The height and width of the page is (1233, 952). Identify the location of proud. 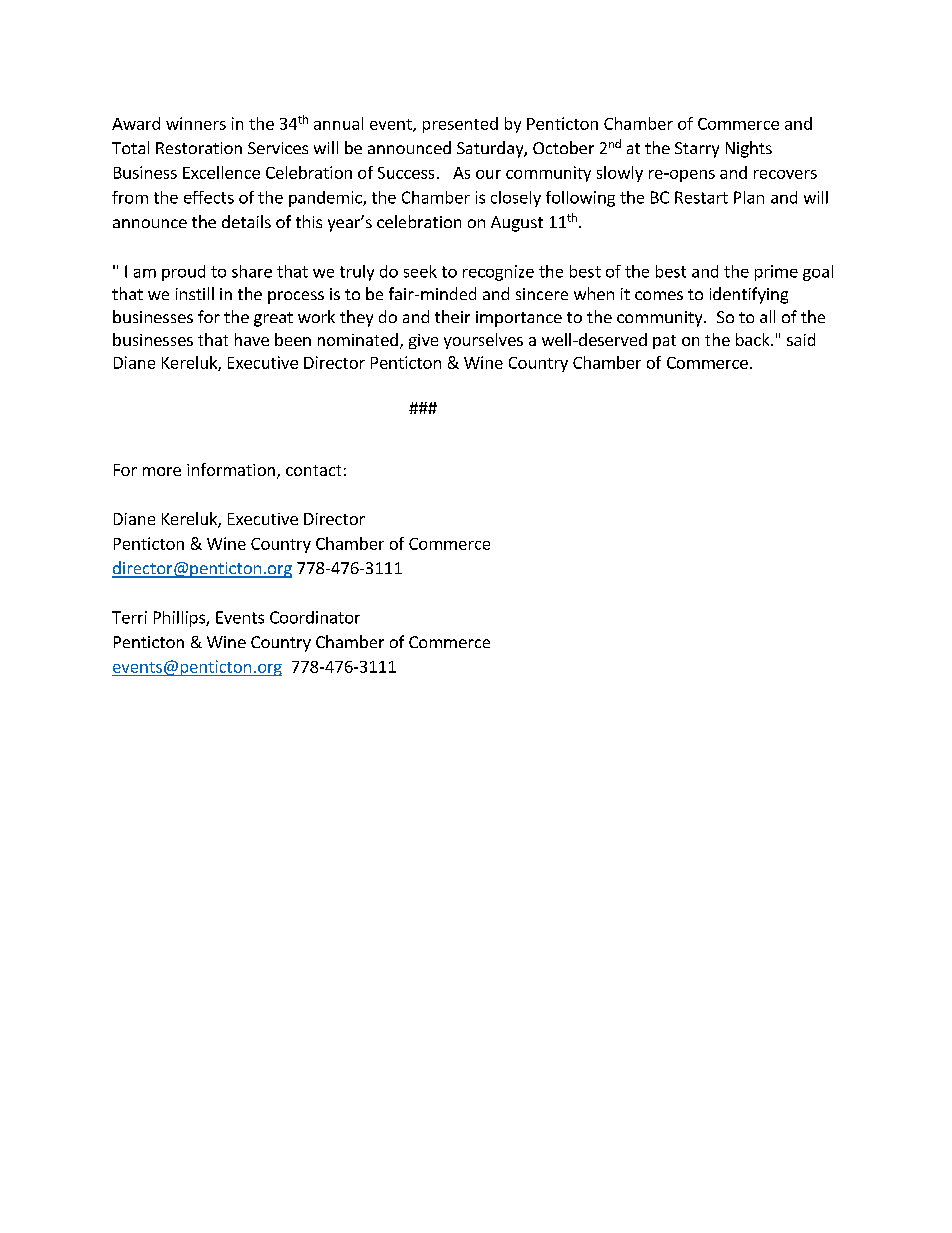
(183, 273).
